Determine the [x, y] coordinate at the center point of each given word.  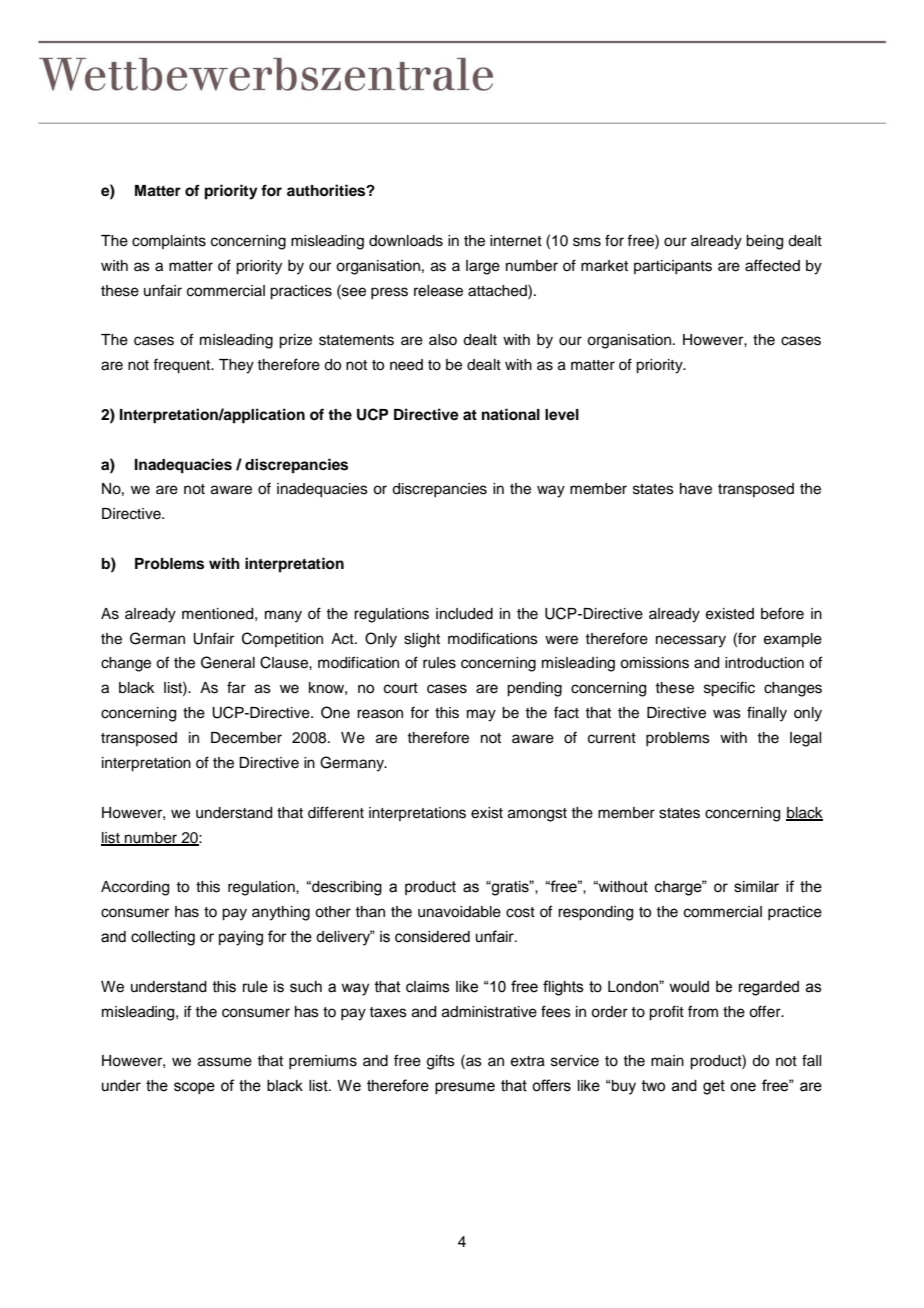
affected [772, 265]
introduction [764, 663]
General [228, 662]
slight [422, 640]
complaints [169, 242]
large [483, 267]
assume [225, 1062]
